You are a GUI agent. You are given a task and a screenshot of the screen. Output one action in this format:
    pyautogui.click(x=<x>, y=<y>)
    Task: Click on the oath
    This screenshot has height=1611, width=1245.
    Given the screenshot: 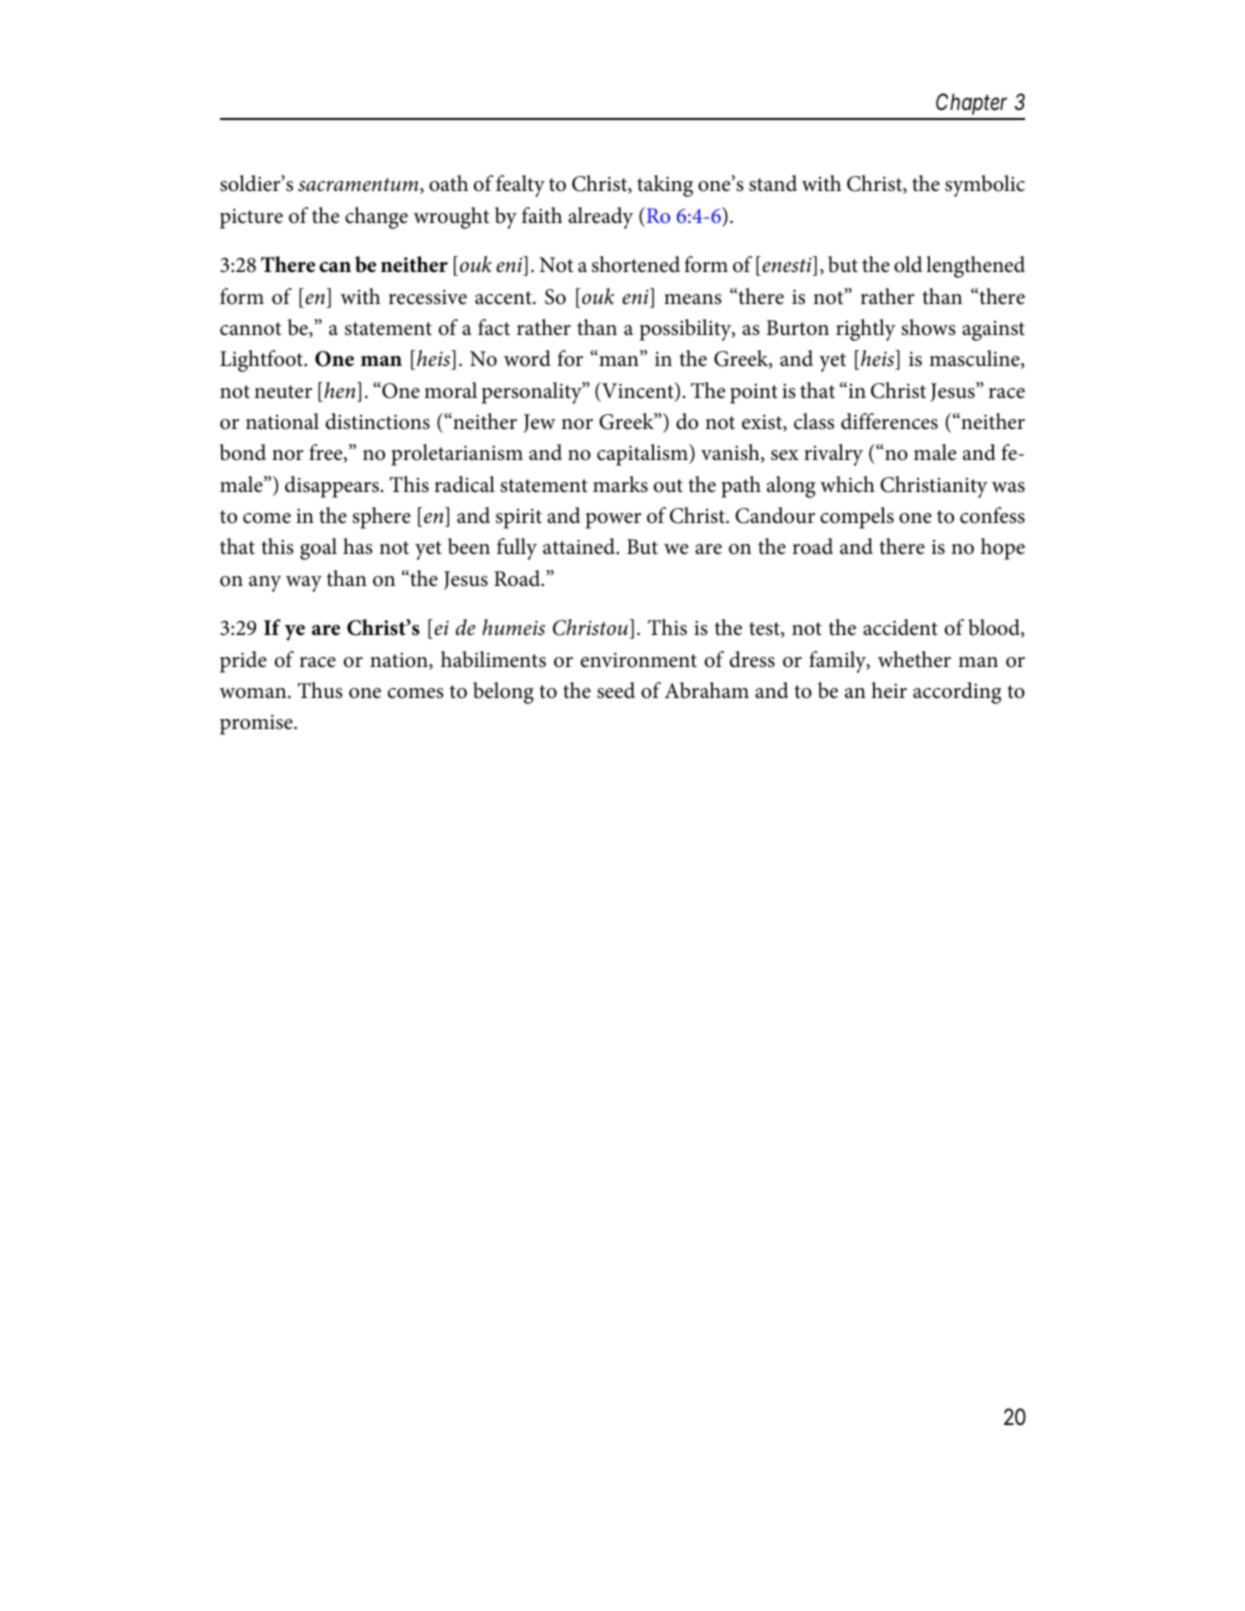 What is the action you would take?
    pyautogui.click(x=448, y=183)
